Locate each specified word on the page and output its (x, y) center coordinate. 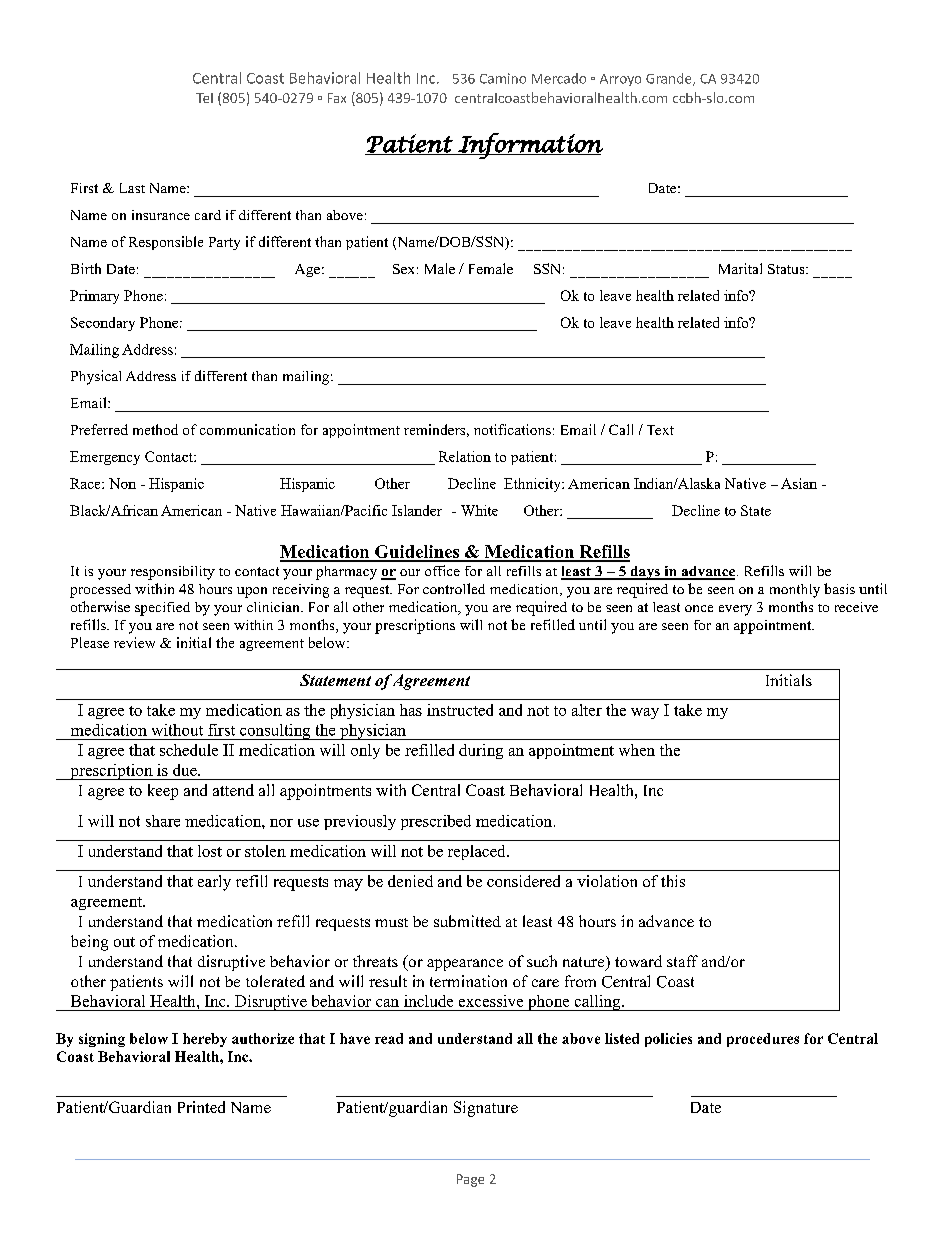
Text (660, 430)
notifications (512, 429)
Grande (670, 79)
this (673, 881)
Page (470, 1180)
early (214, 883)
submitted (467, 921)
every (735, 610)
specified (162, 609)
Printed (201, 1107)
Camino (503, 78)
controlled (454, 588)
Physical (96, 377)
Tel (204, 98)
